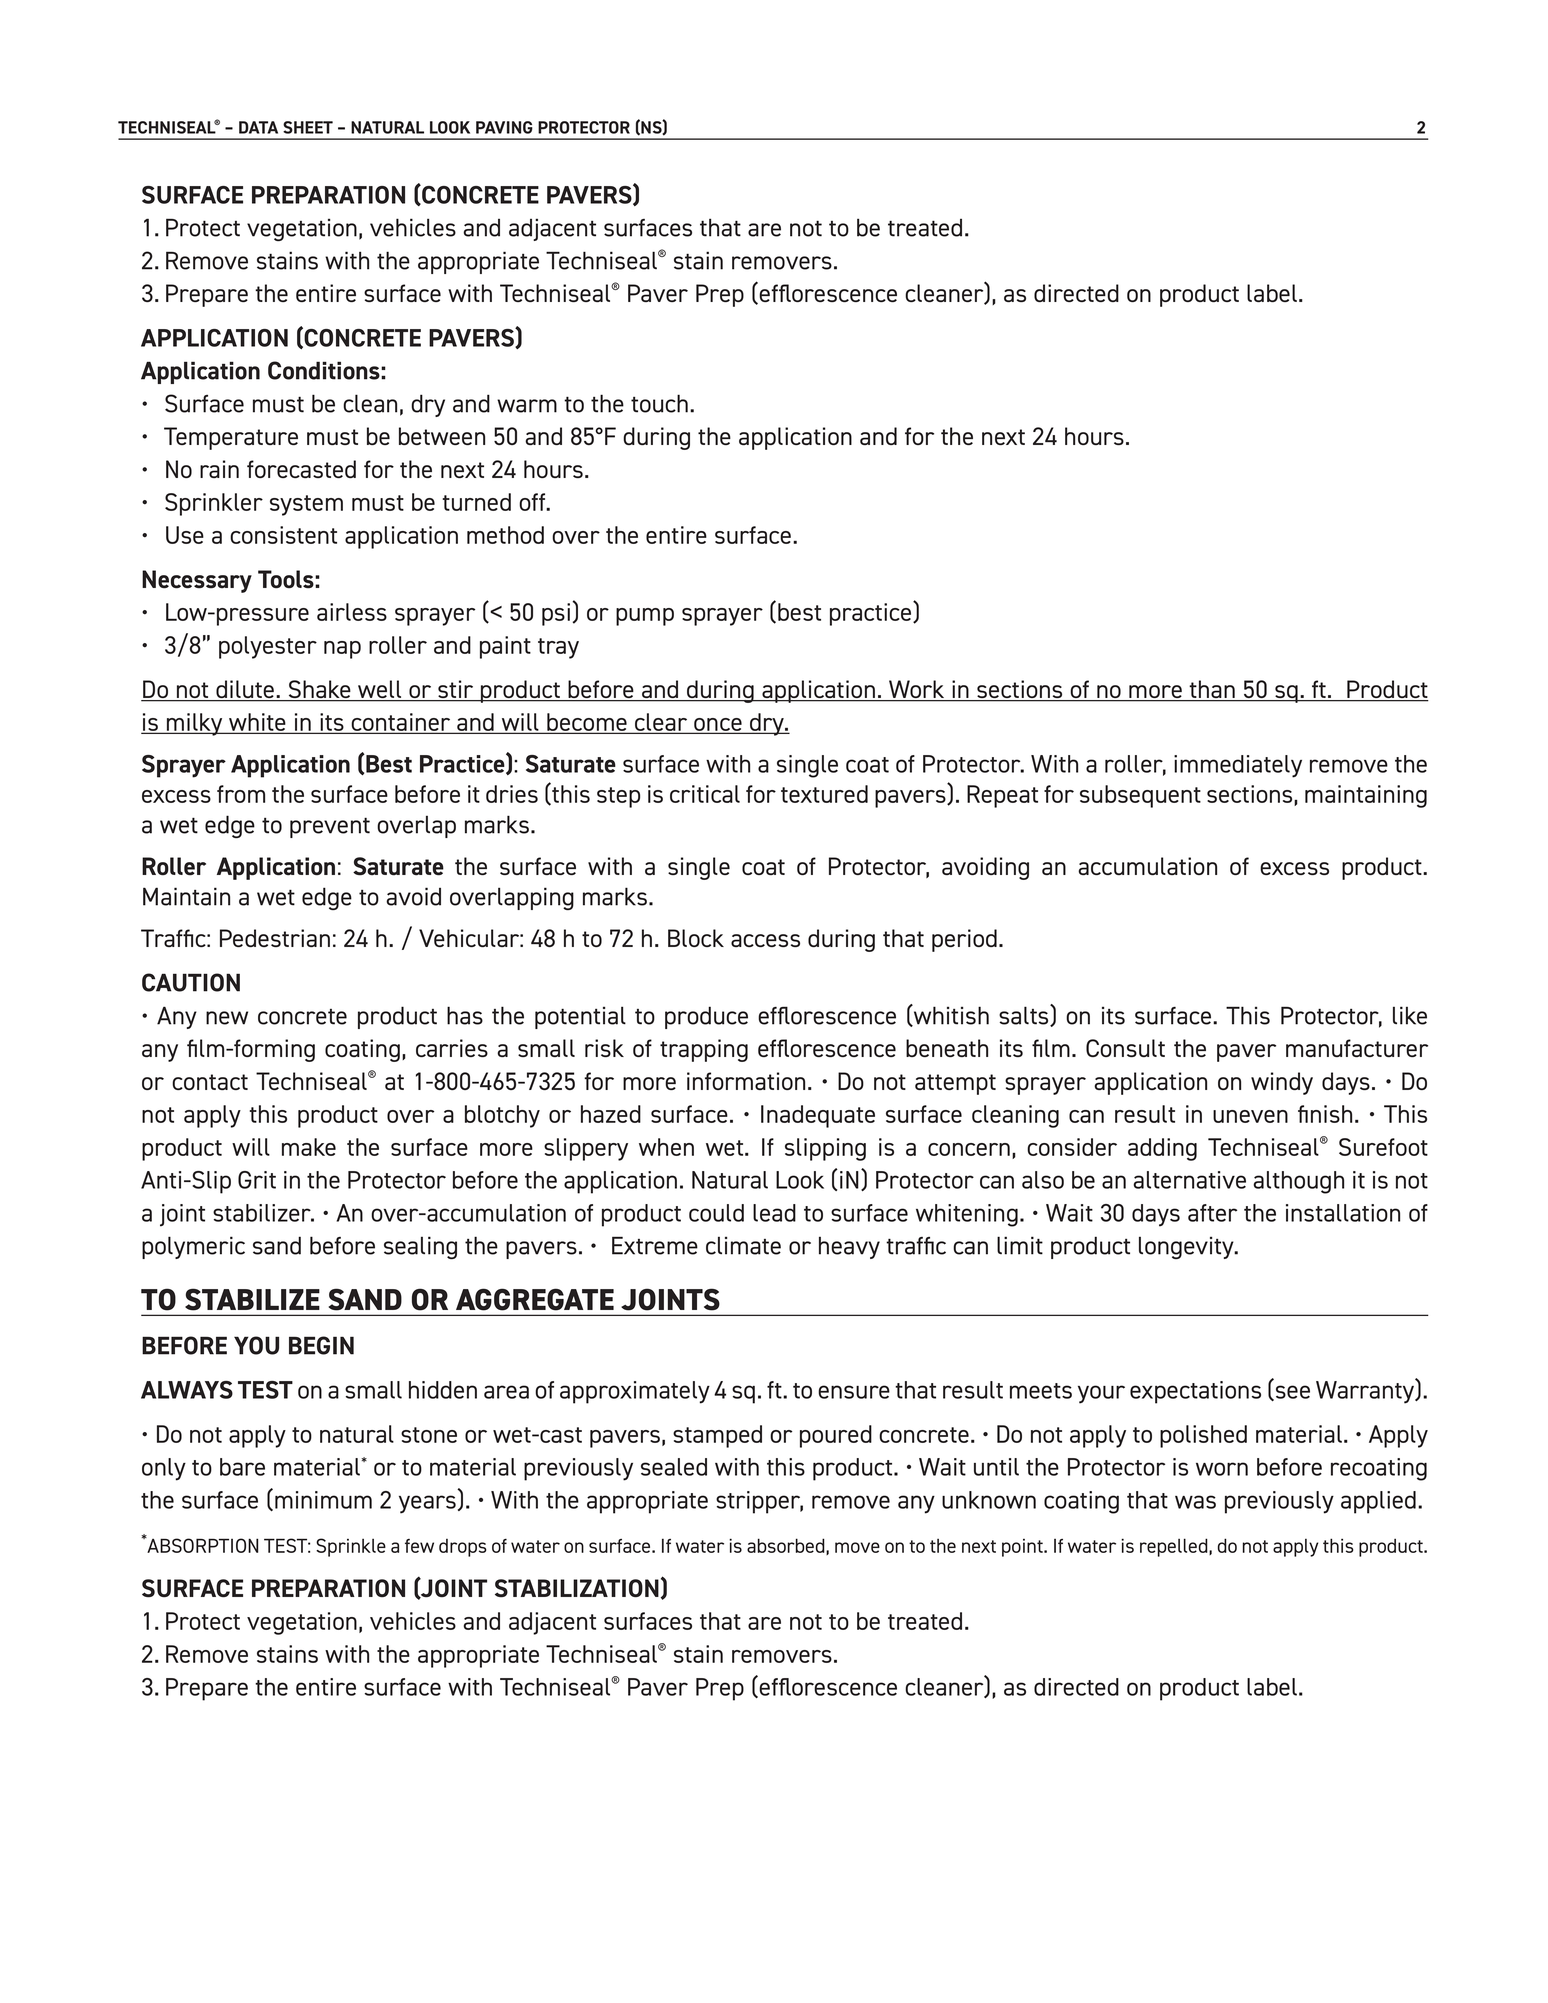 The image size is (1548, 2003). I want to click on prevent, so click(330, 827).
